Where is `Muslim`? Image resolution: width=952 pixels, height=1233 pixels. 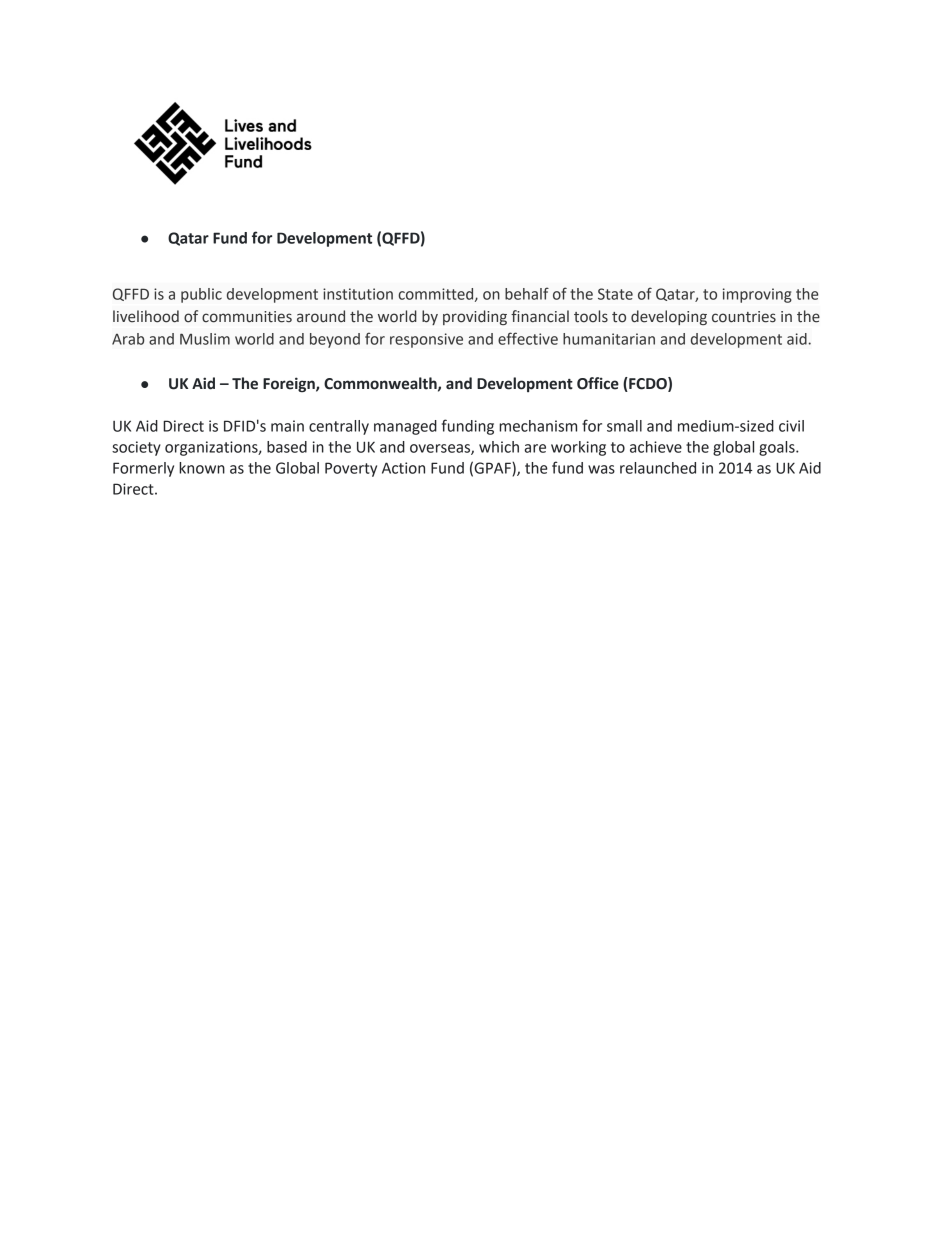
Muslim is located at coordinates (205, 339).
